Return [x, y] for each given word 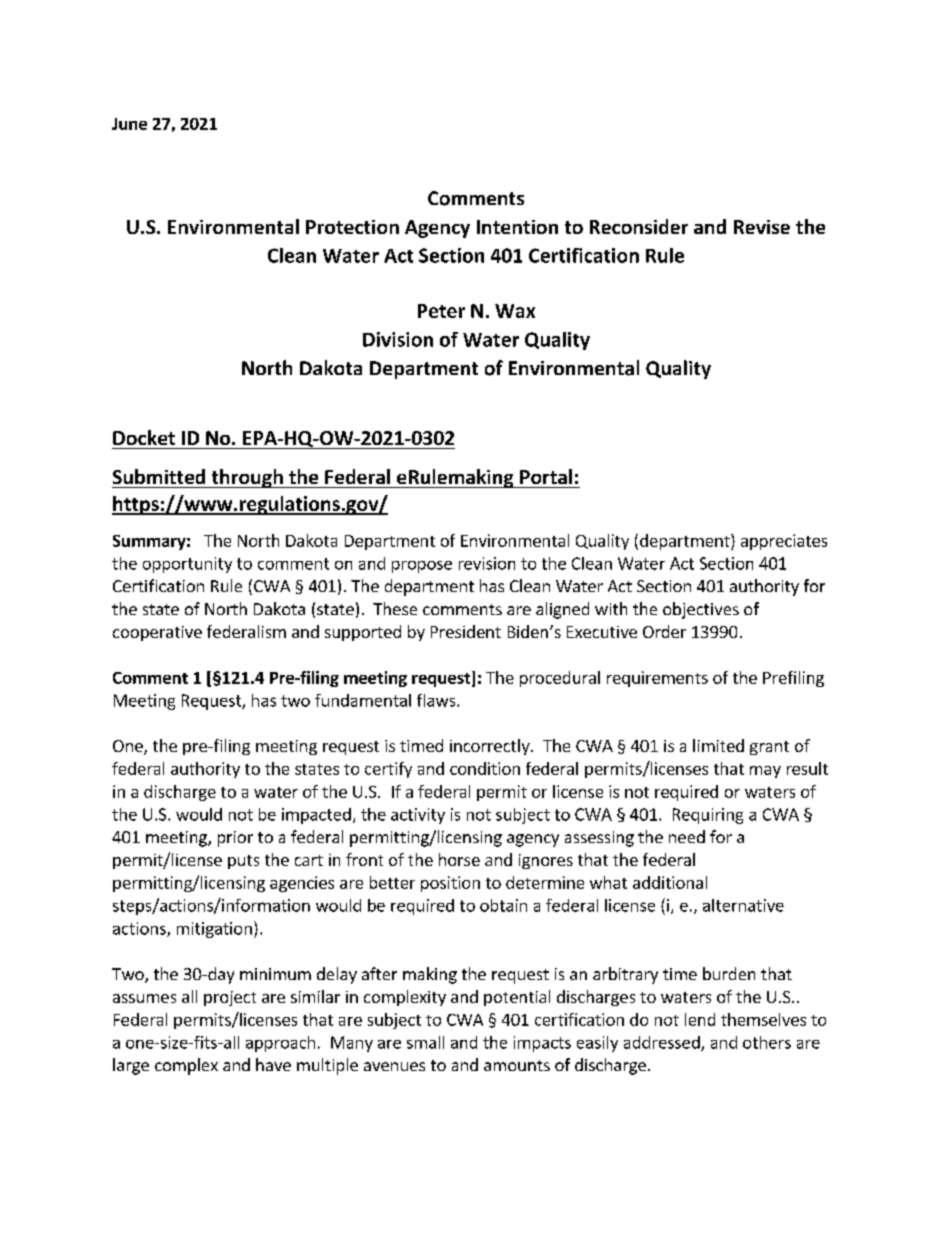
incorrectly [491, 747]
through [247, 478]
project [230, 998]
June [129, 124]
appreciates [784, 542]
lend [700, 1019]
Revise [762, 227]
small [425, 1042]
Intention [517, 227]
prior [235, 839]
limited [718, 745]
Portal [546, 476]
